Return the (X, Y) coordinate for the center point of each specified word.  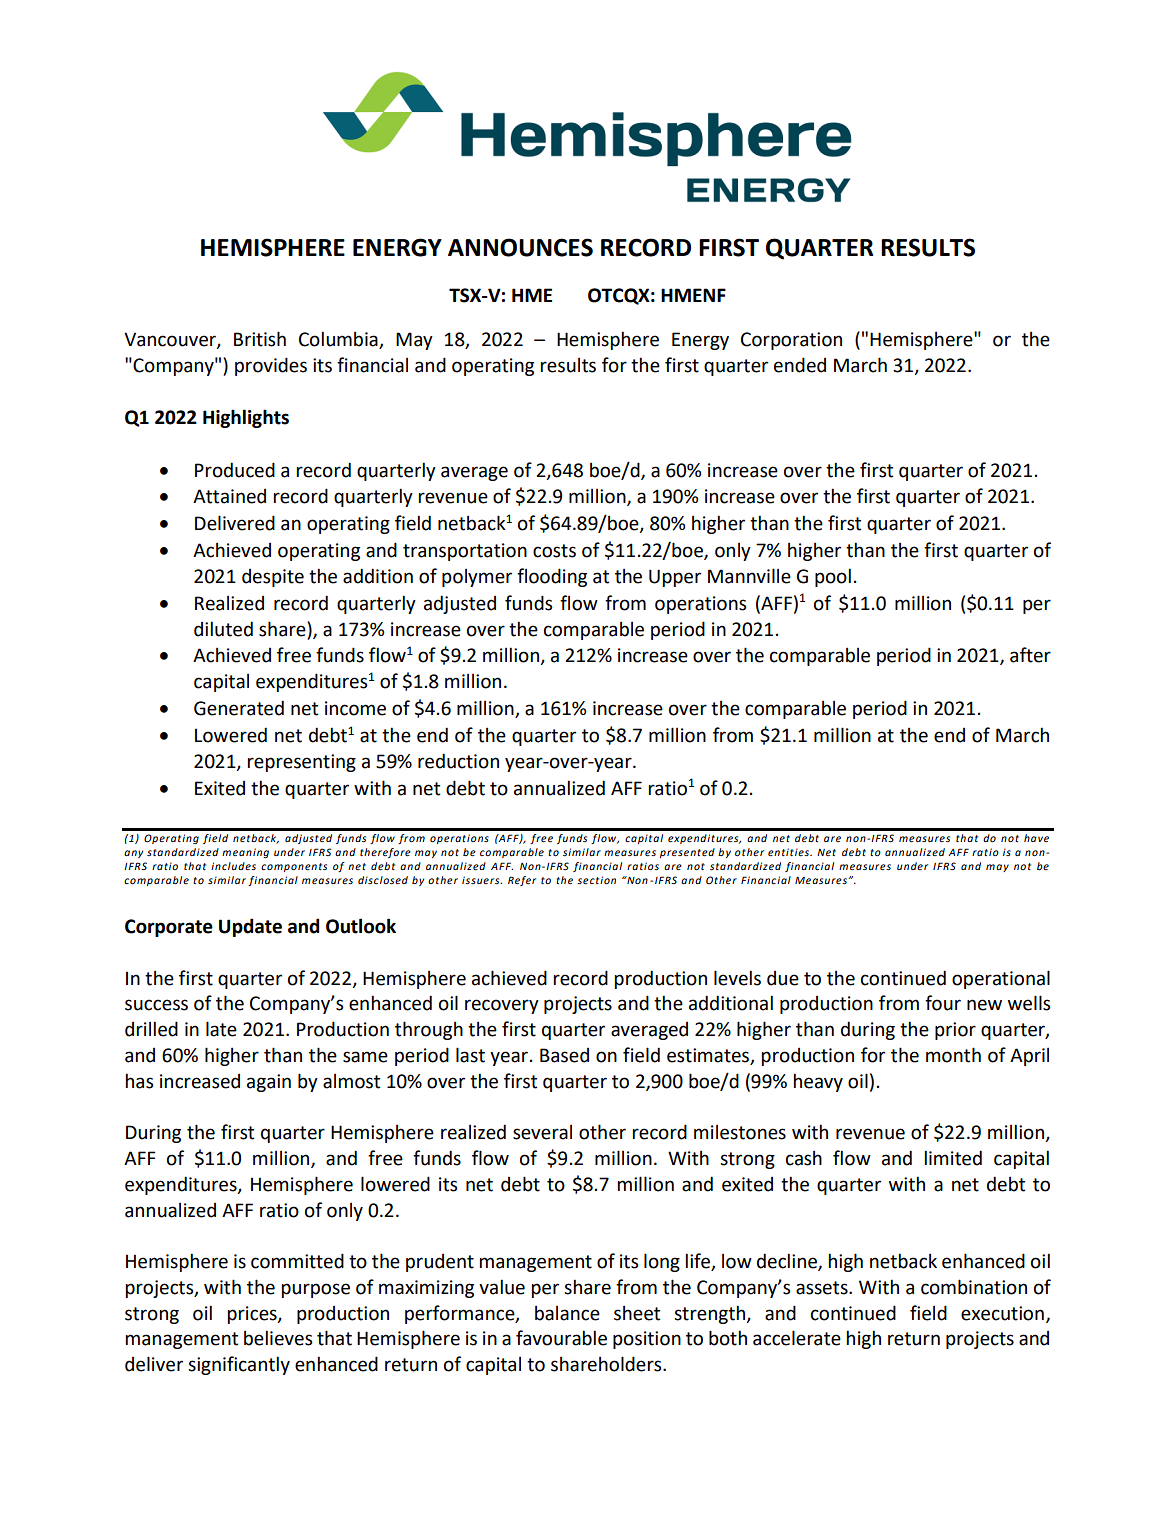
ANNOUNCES (520, 247)
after (1030, 655)
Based (564, 1055)
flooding (552, 577)
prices (253, 1315)
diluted (223, 629)
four (943, 1003)
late (221, 1029)
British (260, 339)
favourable (561, 1338)
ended (800, 365)
